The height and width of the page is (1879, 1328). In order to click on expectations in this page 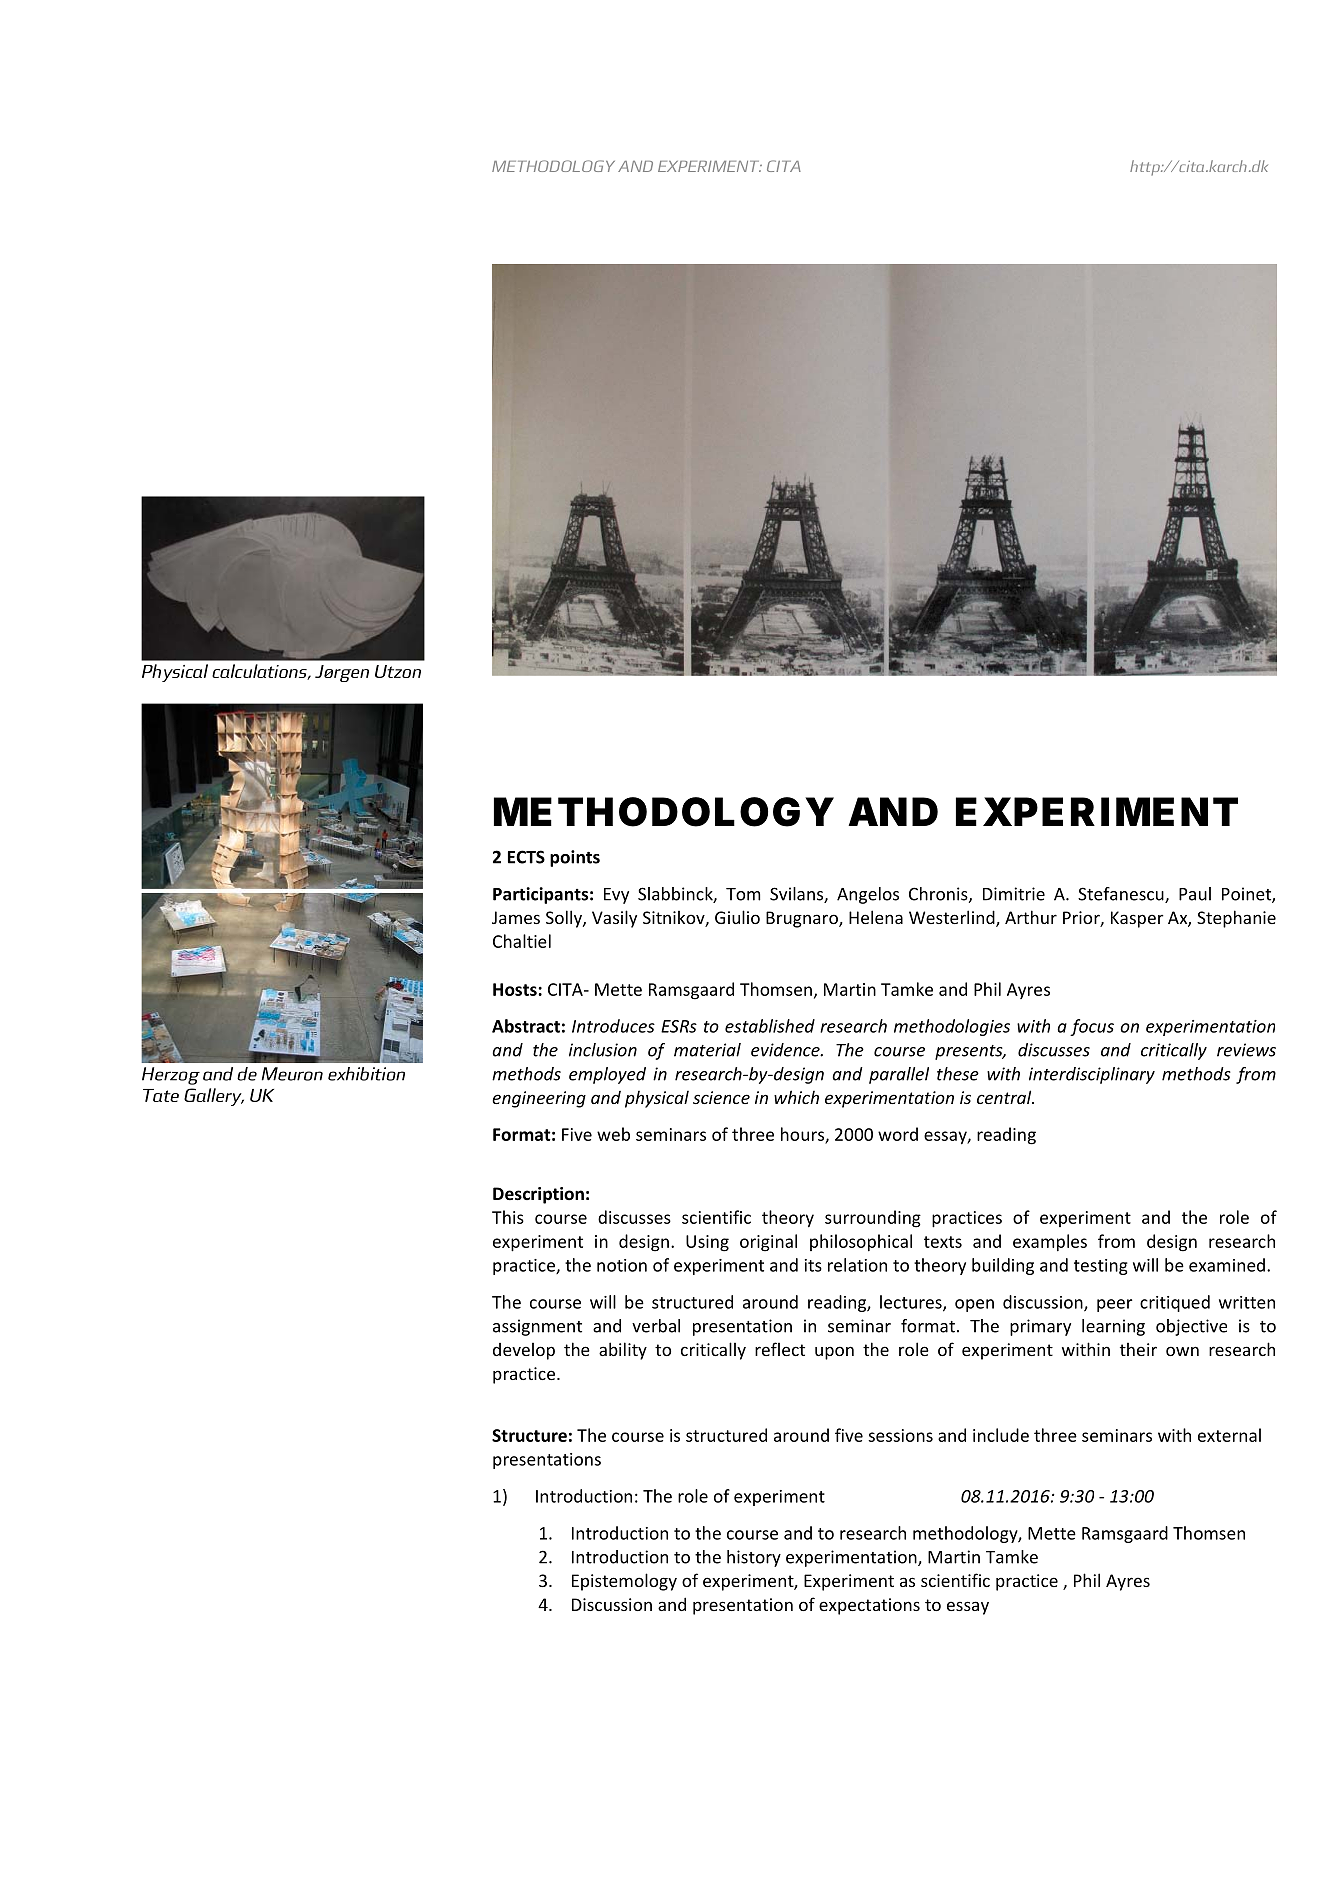, I will do `click(869, 1606)`.
